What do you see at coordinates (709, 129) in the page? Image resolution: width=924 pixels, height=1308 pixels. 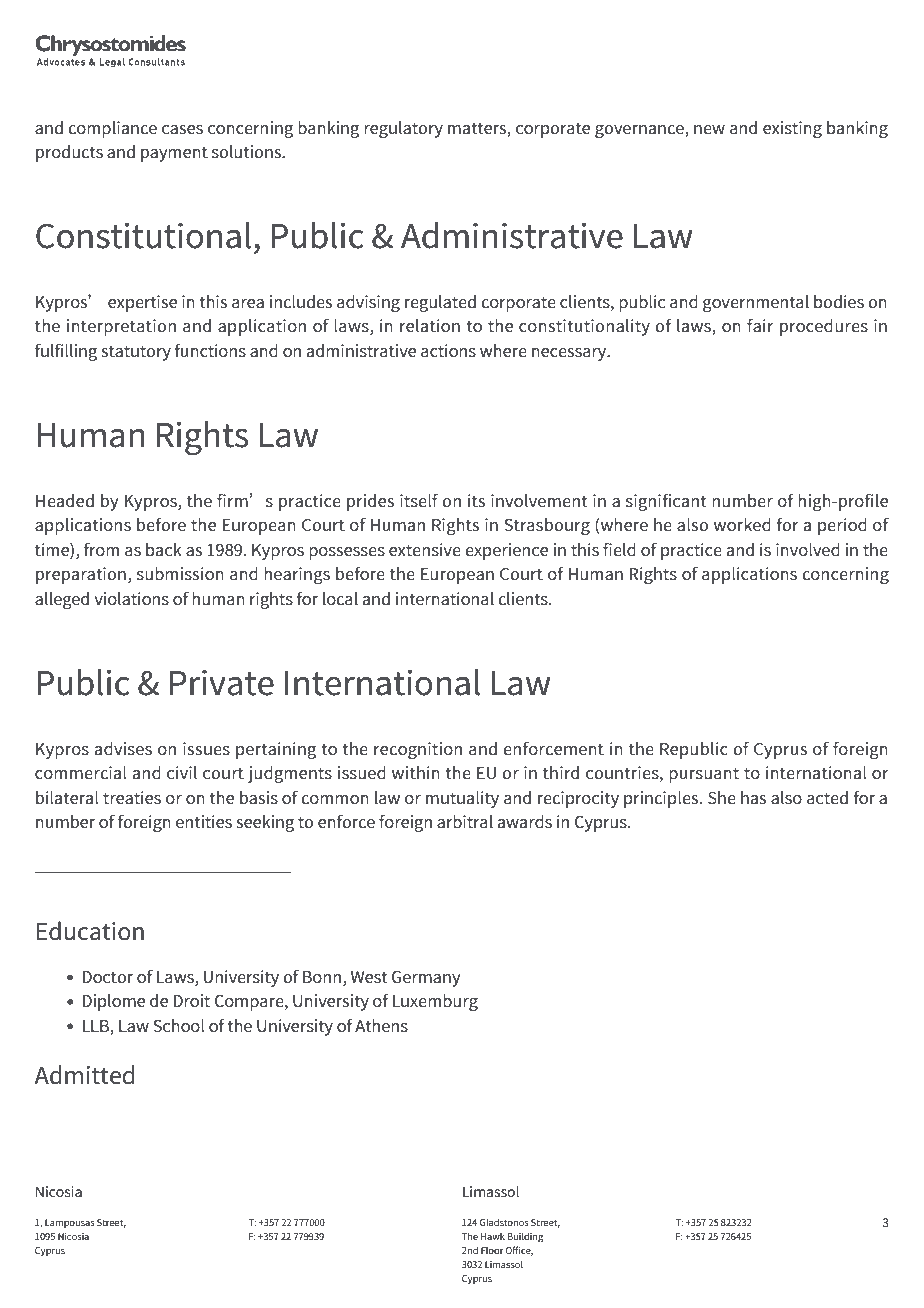 I see `new` at bounding box center [709, 129].
